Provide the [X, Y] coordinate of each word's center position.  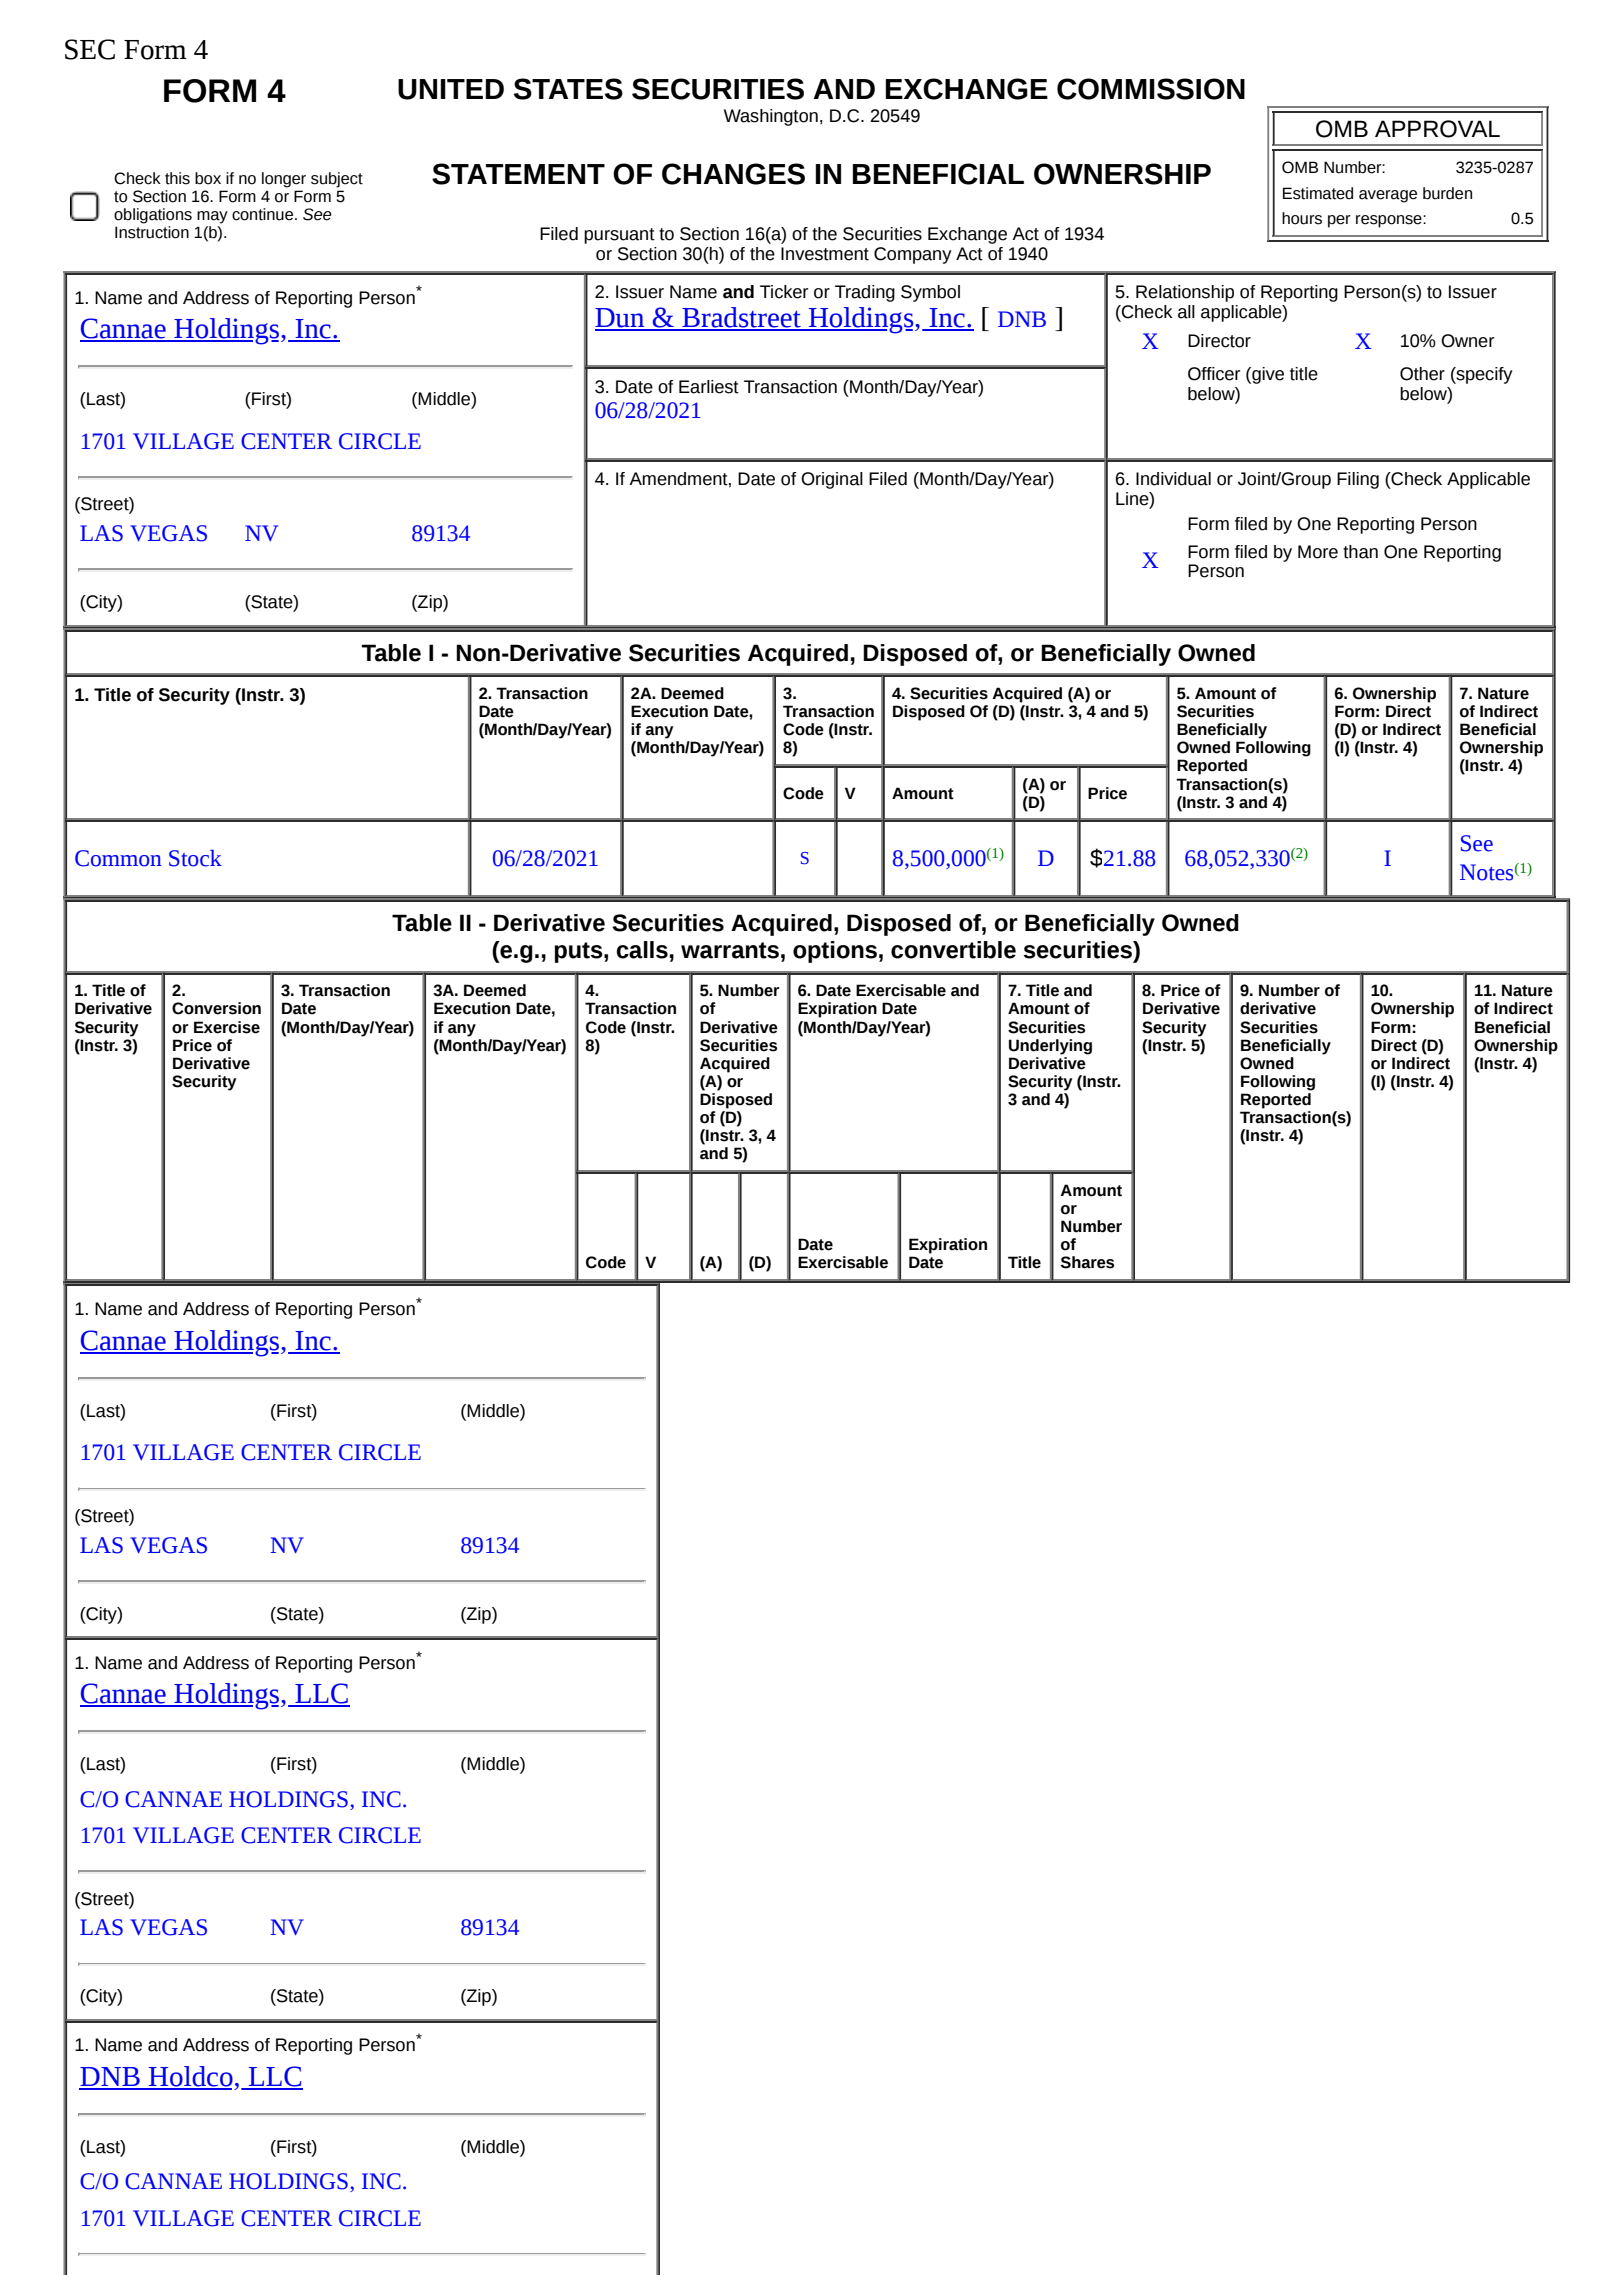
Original [832, 480]
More [1318, 552]
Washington [771, 117]
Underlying [1050, 1047]
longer [284, 180]
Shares [1087, 1262]
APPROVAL [1437, 129]
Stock [195, 858]
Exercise [227, 1027]
